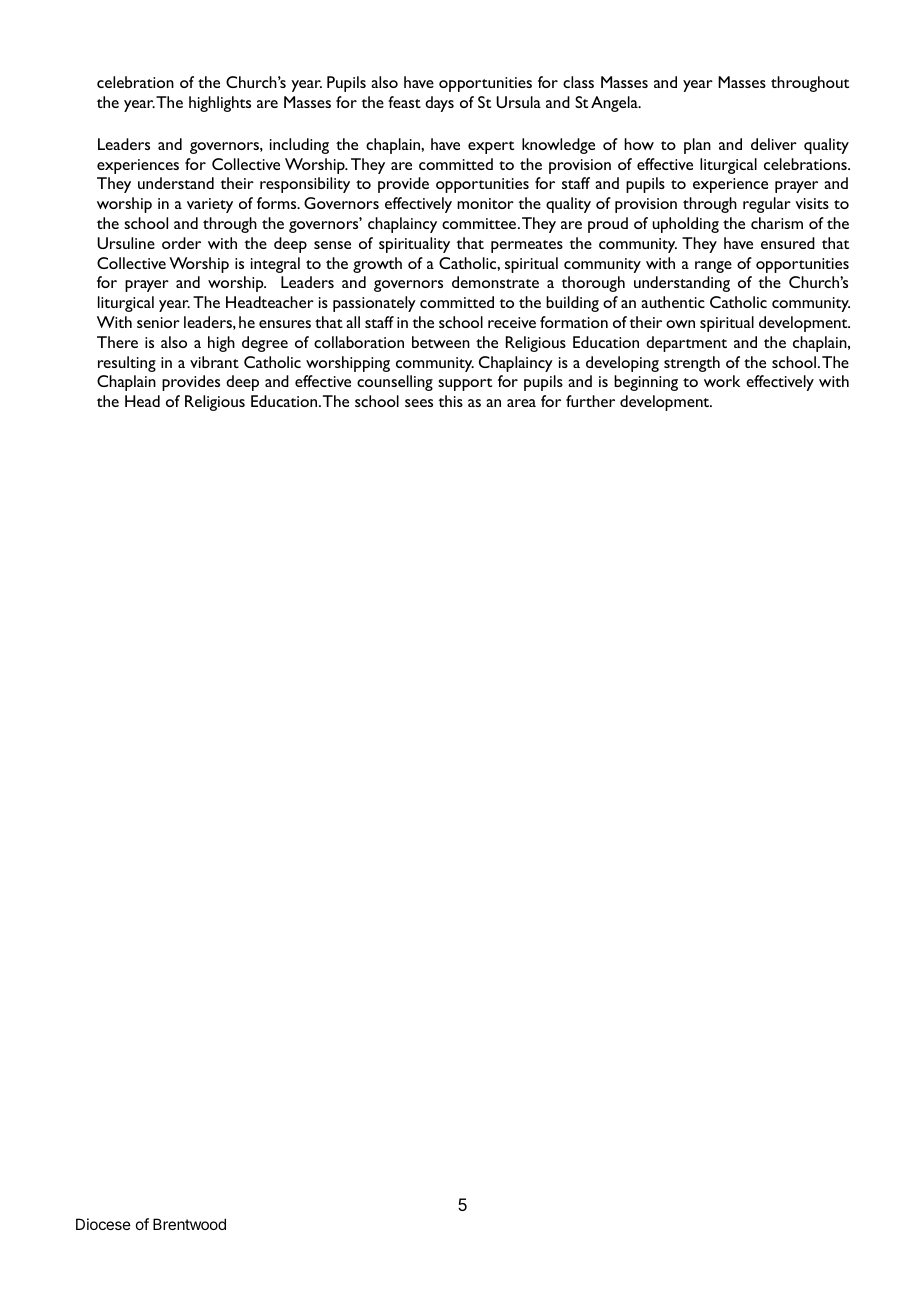 Image resolution: width=924 pixels, height=1308 pixels. Describe the element at coordinates (214, 362) in the screenshot. I see `vibrant` at that location.
